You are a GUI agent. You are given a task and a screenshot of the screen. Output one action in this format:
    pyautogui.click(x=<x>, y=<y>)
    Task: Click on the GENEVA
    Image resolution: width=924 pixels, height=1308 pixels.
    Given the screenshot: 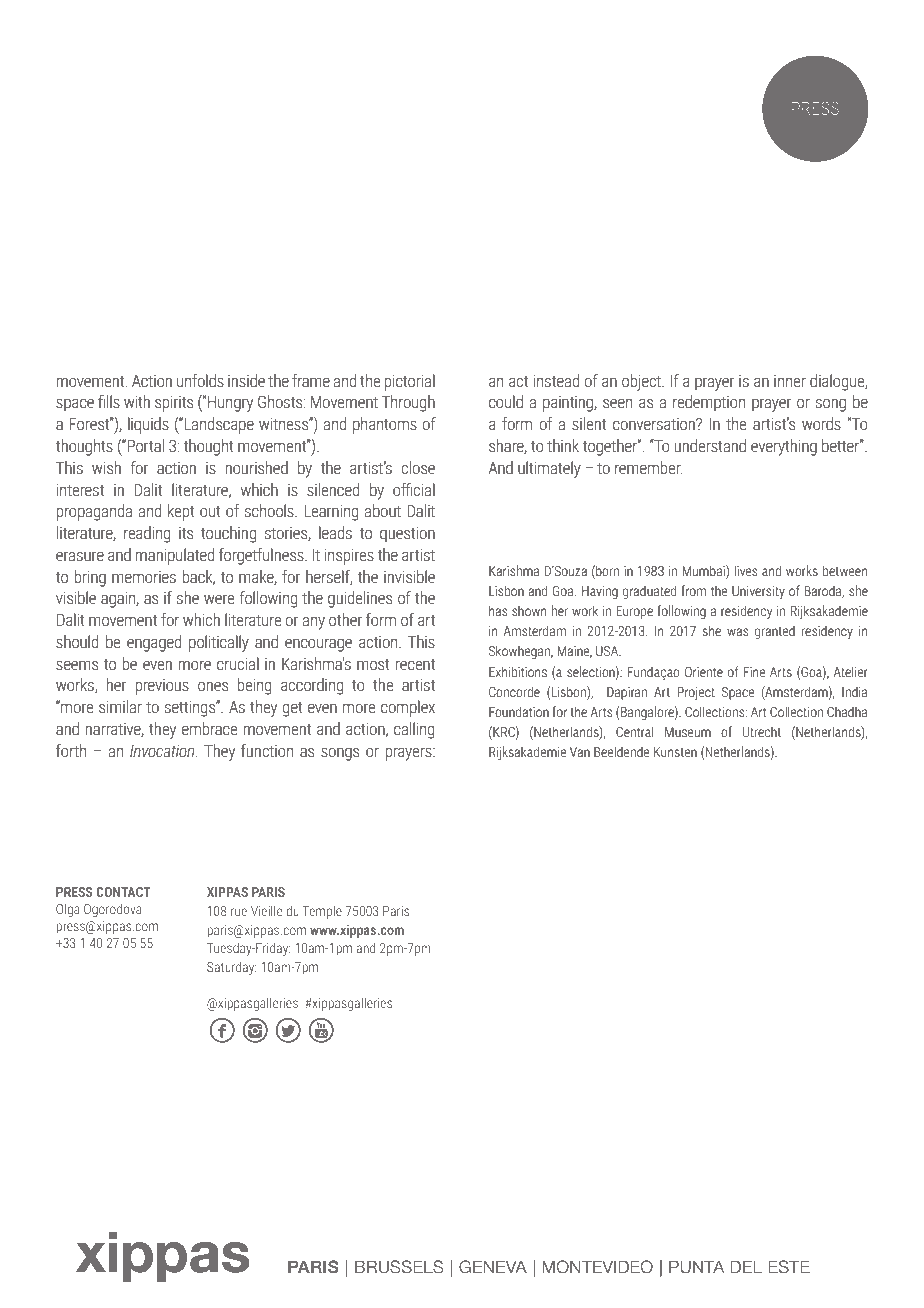 What is the action you would take?
    pyautogui.click(x=493, y=1267)
